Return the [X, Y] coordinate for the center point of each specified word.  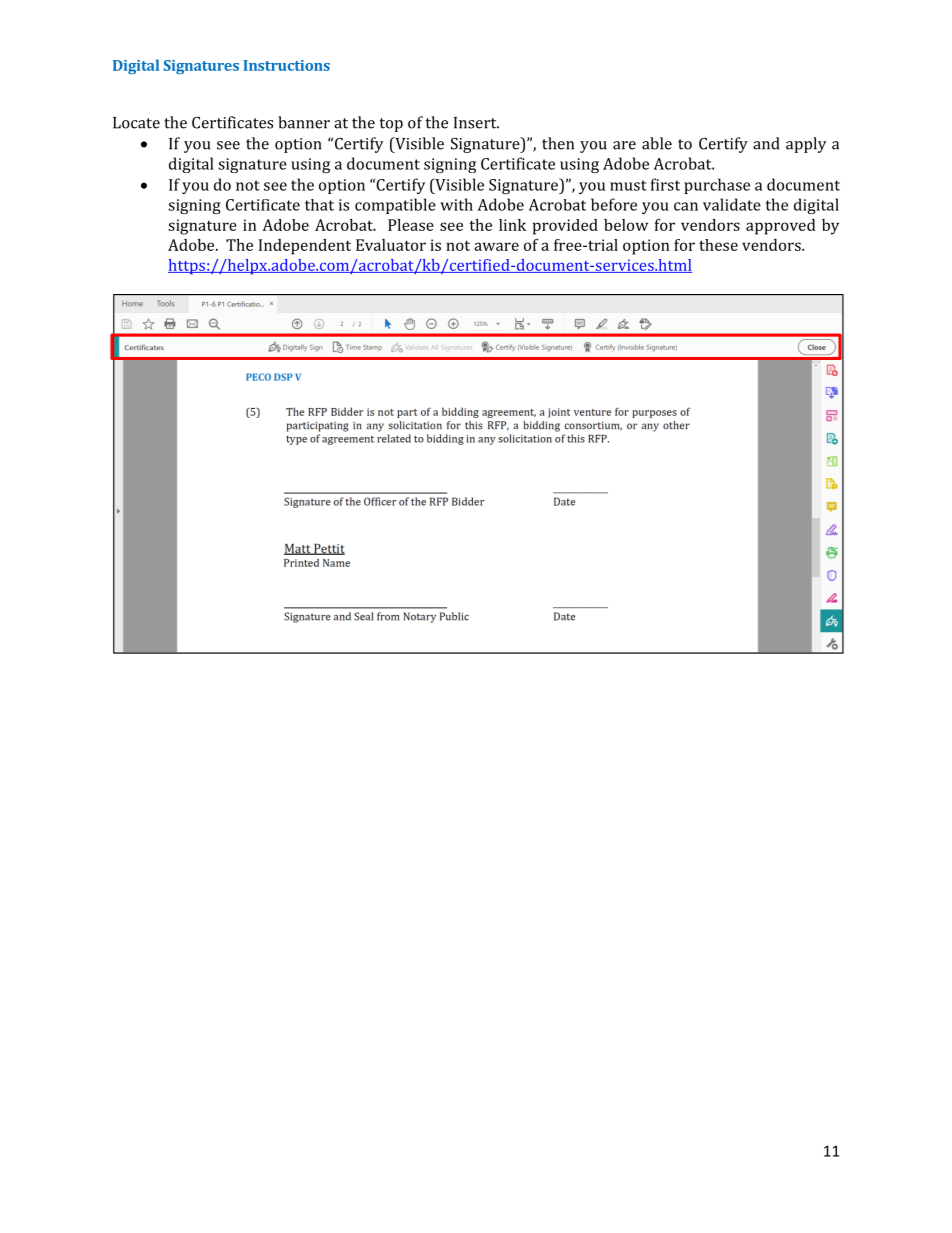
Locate [136, 123]
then [558, 143]
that [319, 205]
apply [806, 145]
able [657, 143]
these [718, 245]
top [391, 125]
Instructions [287, 65]
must [628, 185]
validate [732, 204]
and [766, 143]
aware [496, 246]
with [456, 204]
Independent [305, 247]
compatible [395, 206]
